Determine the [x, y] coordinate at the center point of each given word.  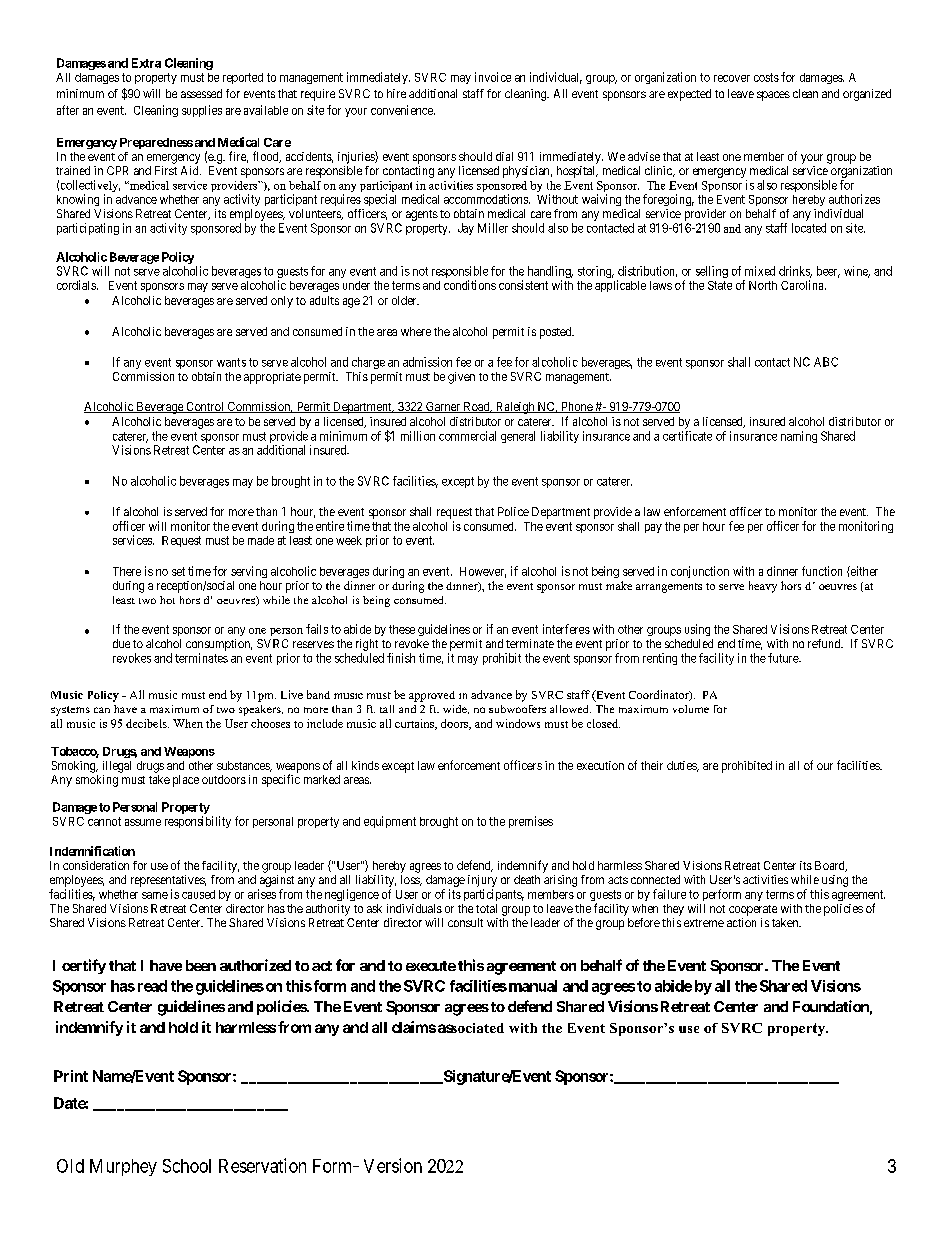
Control [205, 407]
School [187, 1166]
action [741, 922]
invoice [493, 77]
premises [531, 822]
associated [471, 1028]
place [186, 781]
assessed [201, 93]
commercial [467, 436]
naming [799, 437]
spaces [773, 96]
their [652, 765]
